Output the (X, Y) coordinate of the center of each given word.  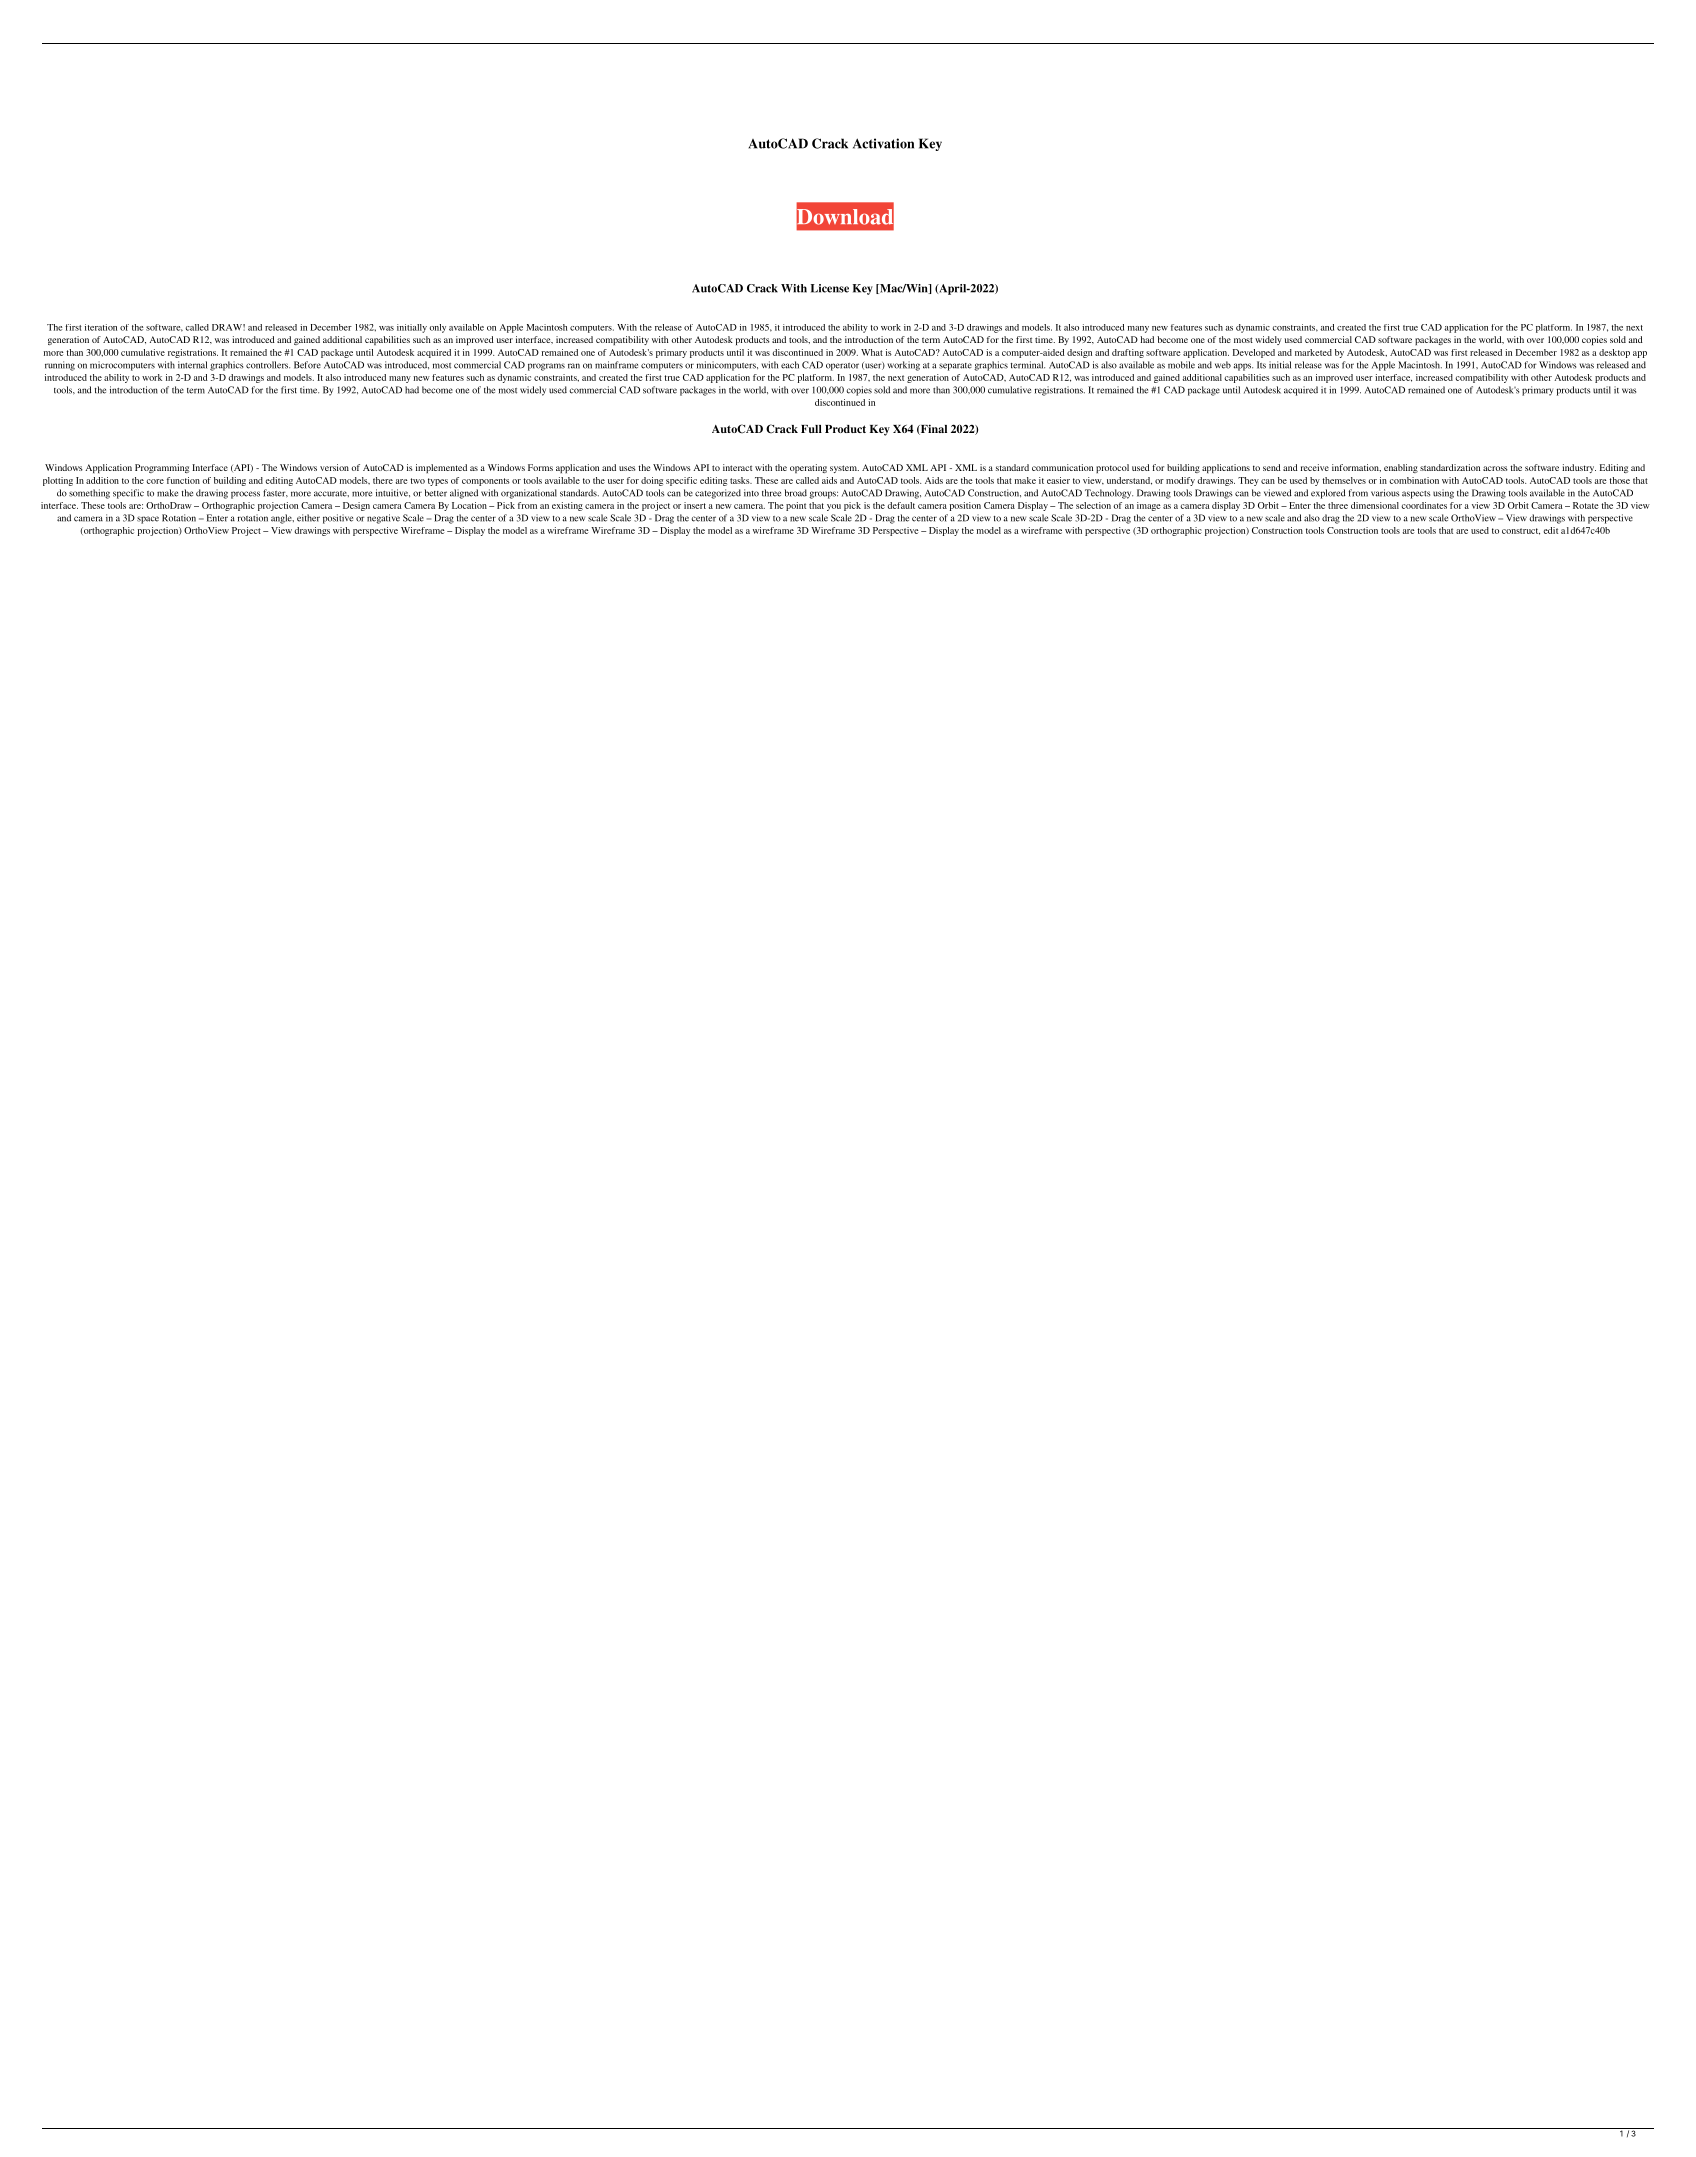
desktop (1614, 353)
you (834, 507)
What (872, 352)
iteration (101, 327)
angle (282, 519)
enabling (1401, 468)
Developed (1254, 353)
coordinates (1424, 505)
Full (811, 429)
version (334, 467)
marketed (1313, 352)
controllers (268, 365)
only (437, 328)
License (830, 288)
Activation (883, 143)
